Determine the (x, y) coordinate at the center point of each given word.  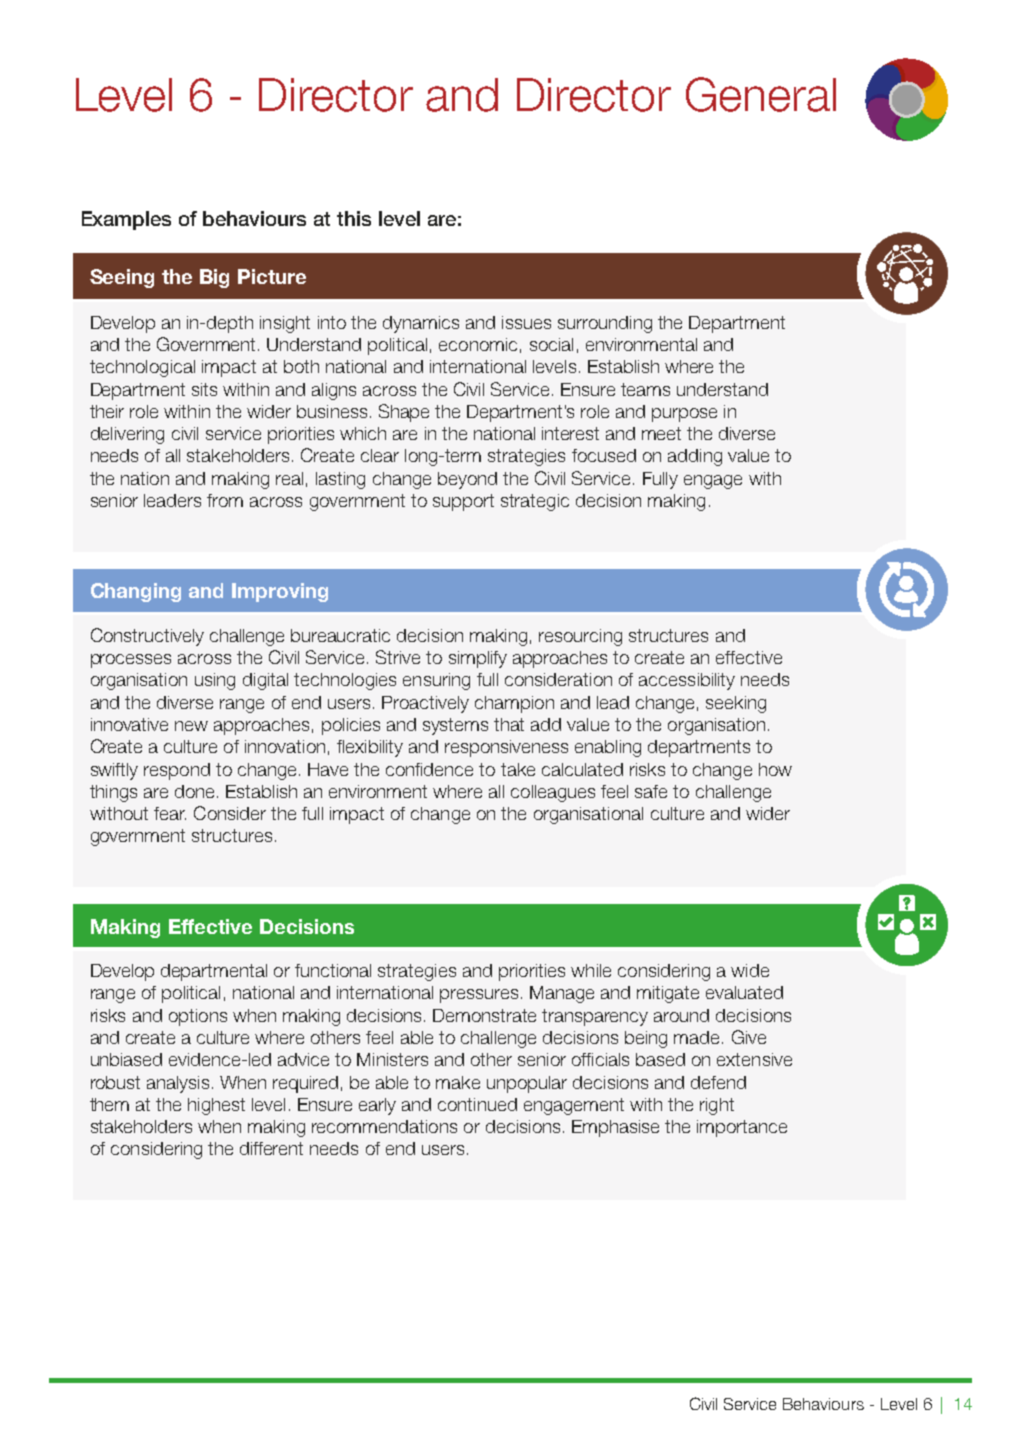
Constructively (147, 637)
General (761, 94)
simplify (478, 659)
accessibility (687, 681)
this (354, 218)
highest (216, 1106)
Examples (126, 220)
